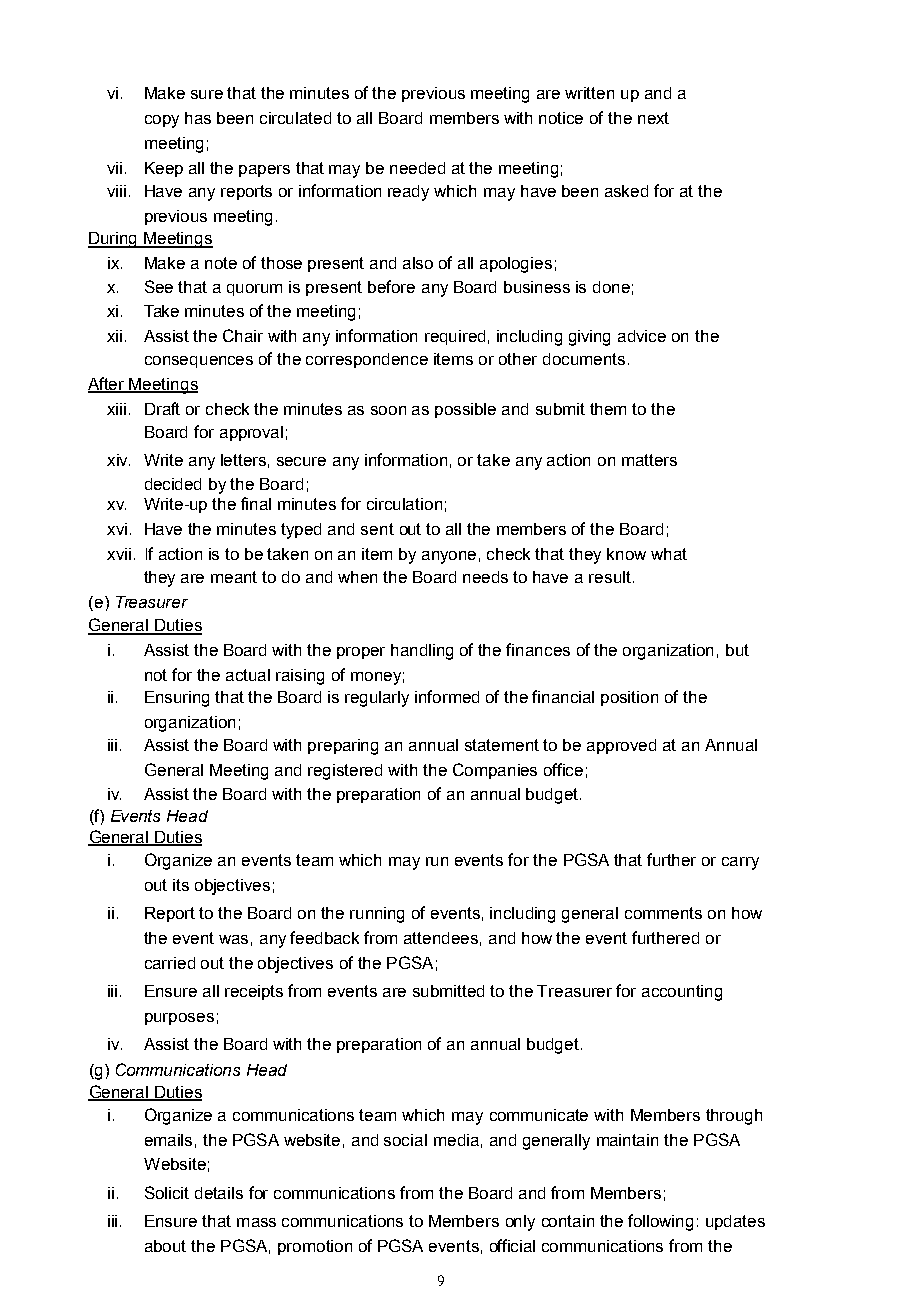 The width and height of the image is (924, 1308). What do you see at coordinates (653, 118) in the image?
I see `next` at bounding box center [653, 118].
